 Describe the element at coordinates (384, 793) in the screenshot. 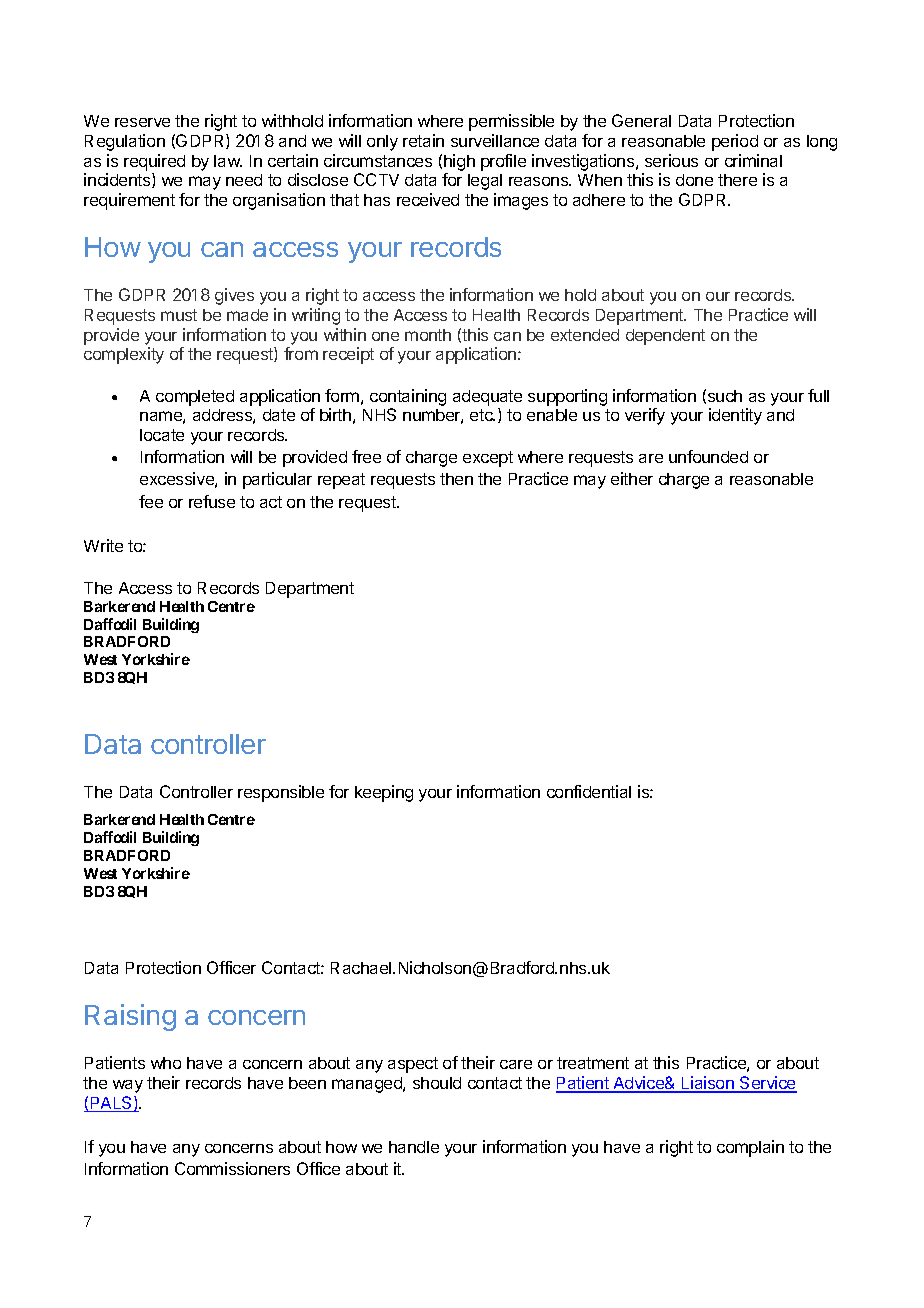

I see `keeping` at that location.
